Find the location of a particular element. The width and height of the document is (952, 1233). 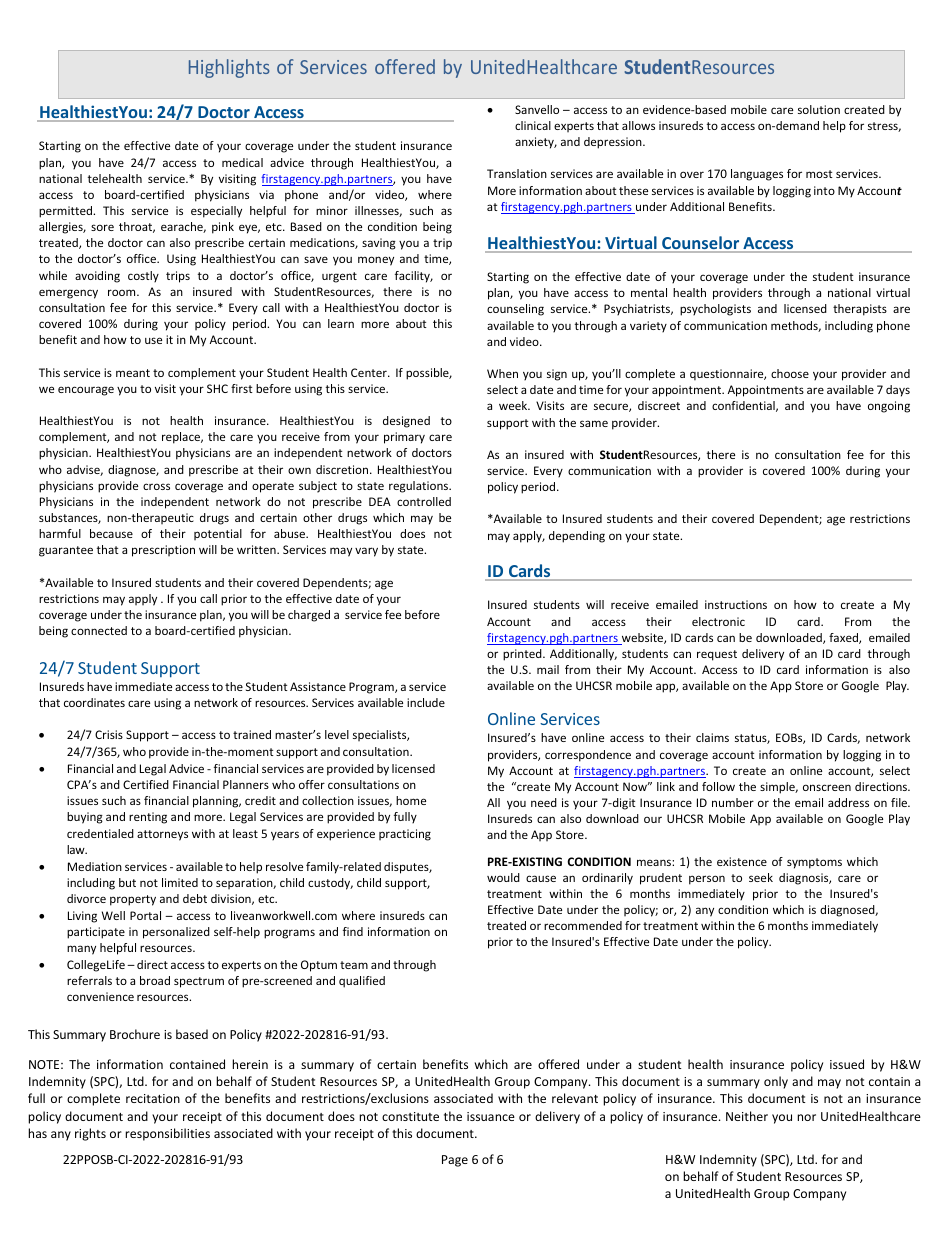

primary is located at coordinates (404, 438).
